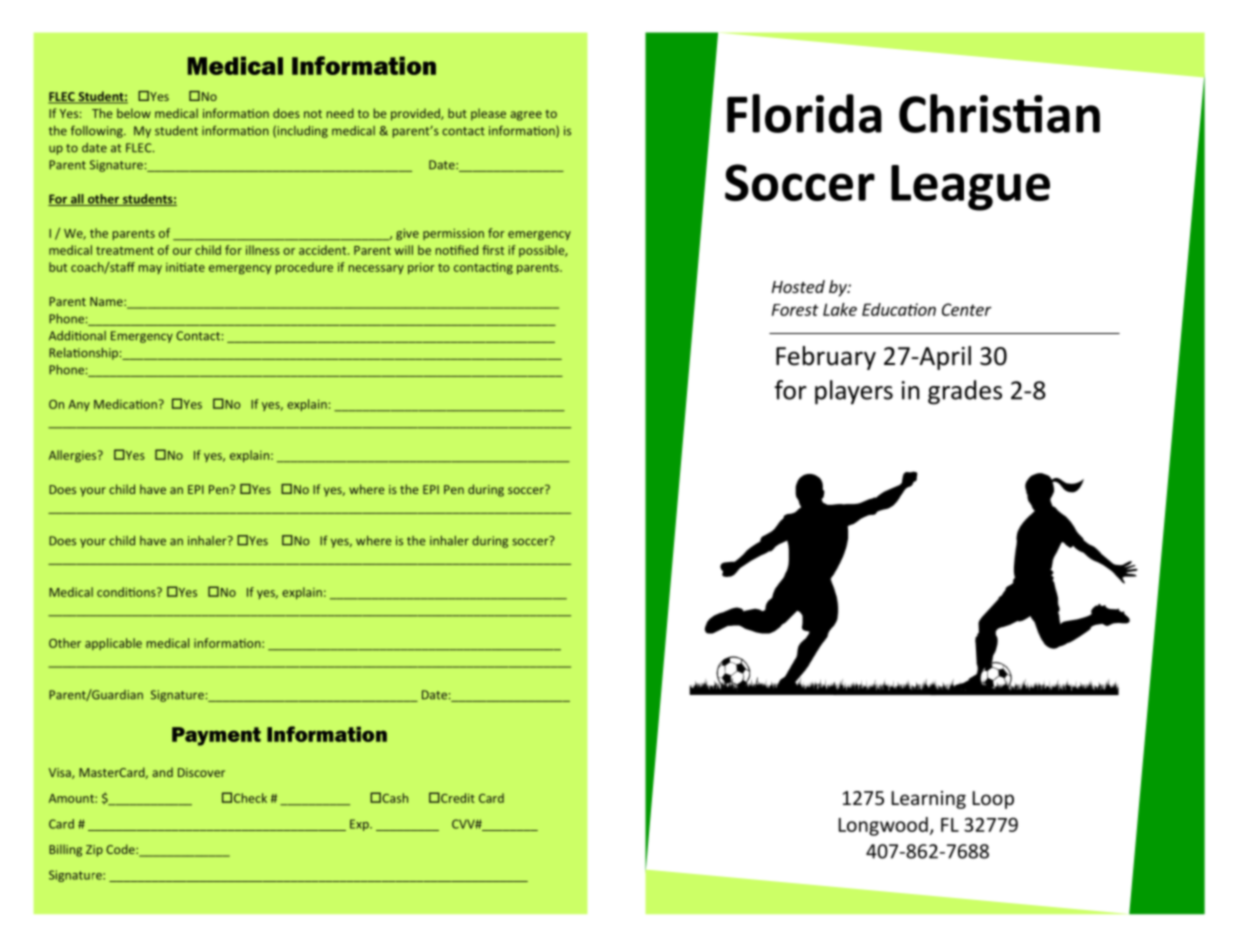  I want to click on below, so click(134, 113).
